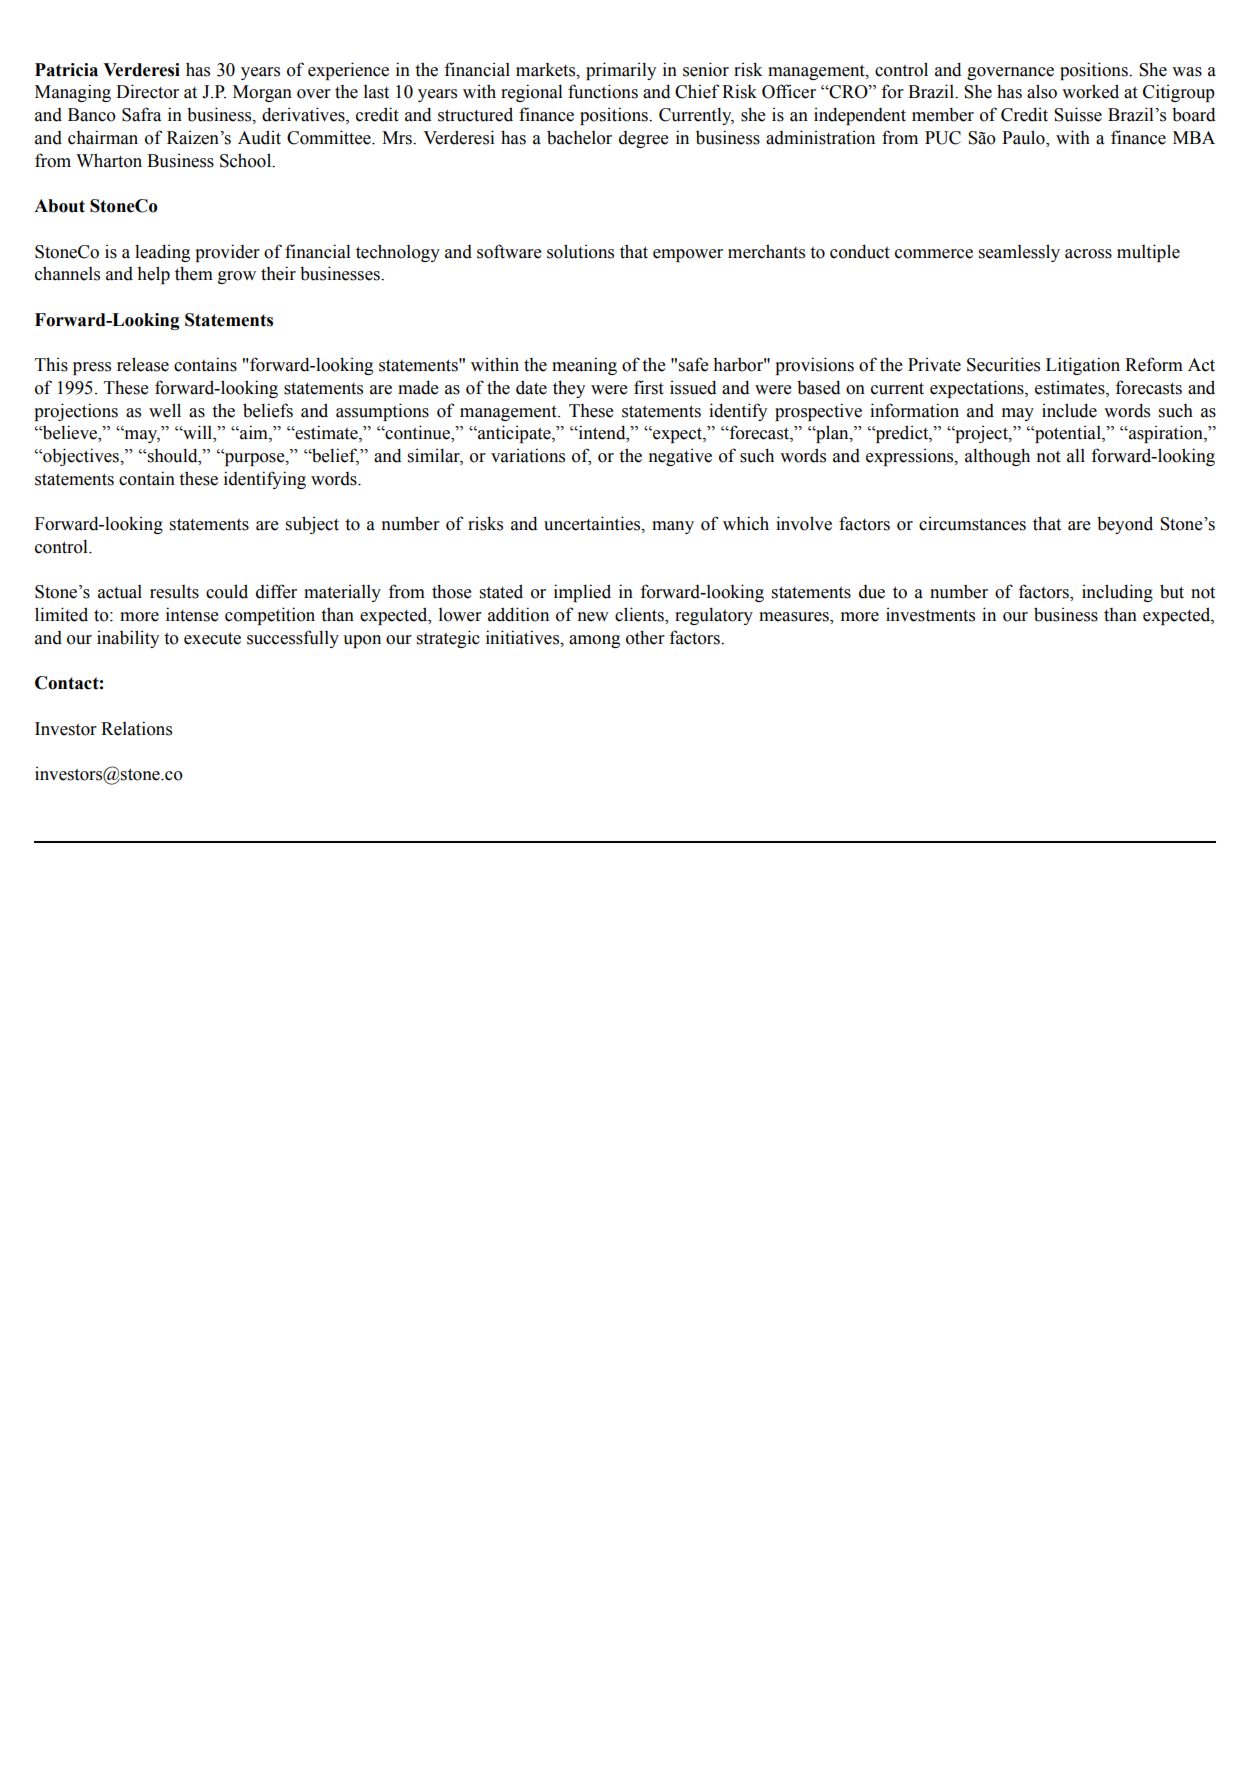 The image size is (1252, 1771). I want to click on empower, so click(688, 255).
